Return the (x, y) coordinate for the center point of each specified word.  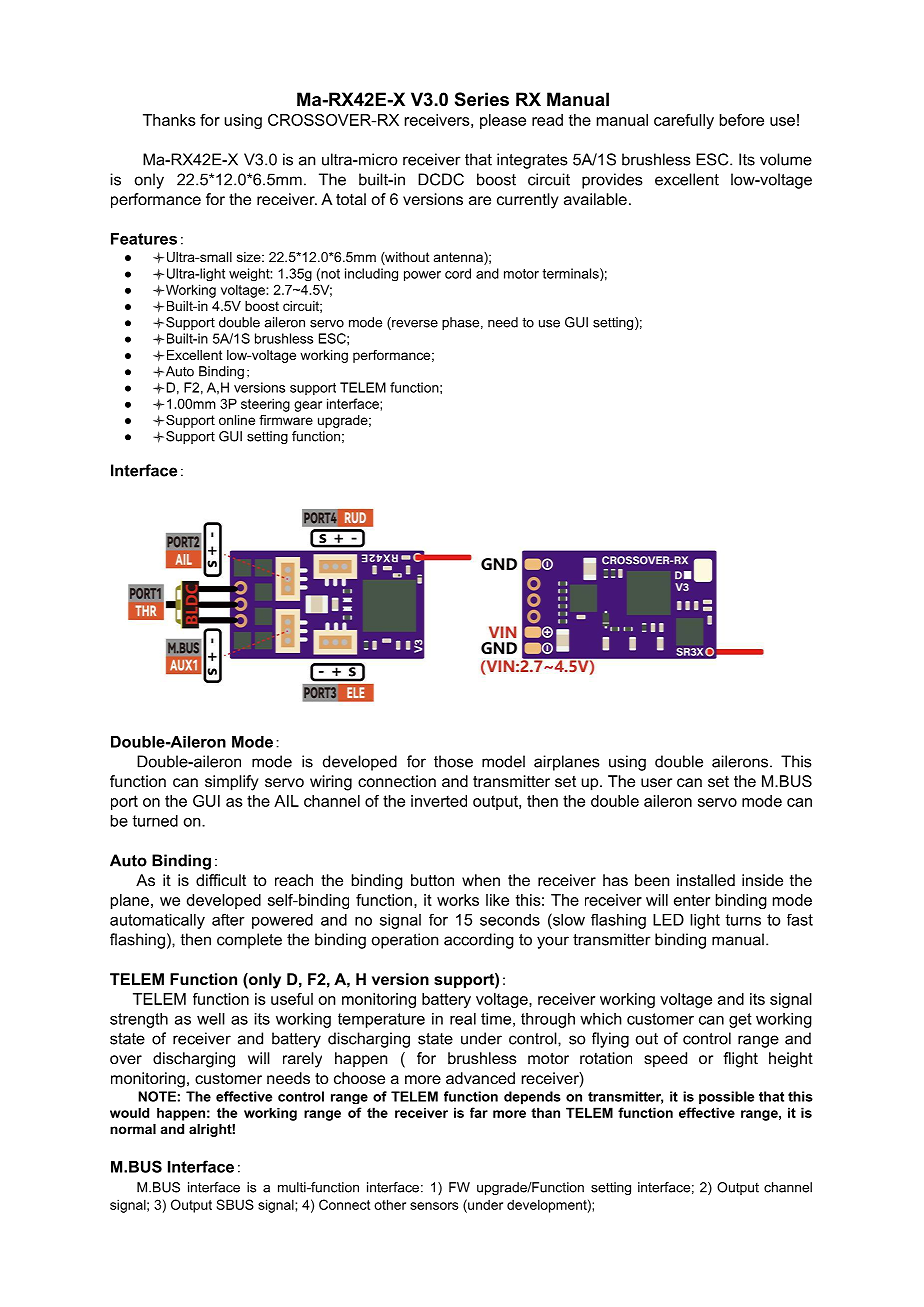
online (237, 420)
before (742, 120)
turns (743, 920)
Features (144, 239)
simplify (231, 783)
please (503, 121)
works (458, 900)
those (453, 761)
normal (133, 1129)
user (656, 782)
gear (308, 406)
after (228, 920)
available (595, 199)
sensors (434, 1206)
